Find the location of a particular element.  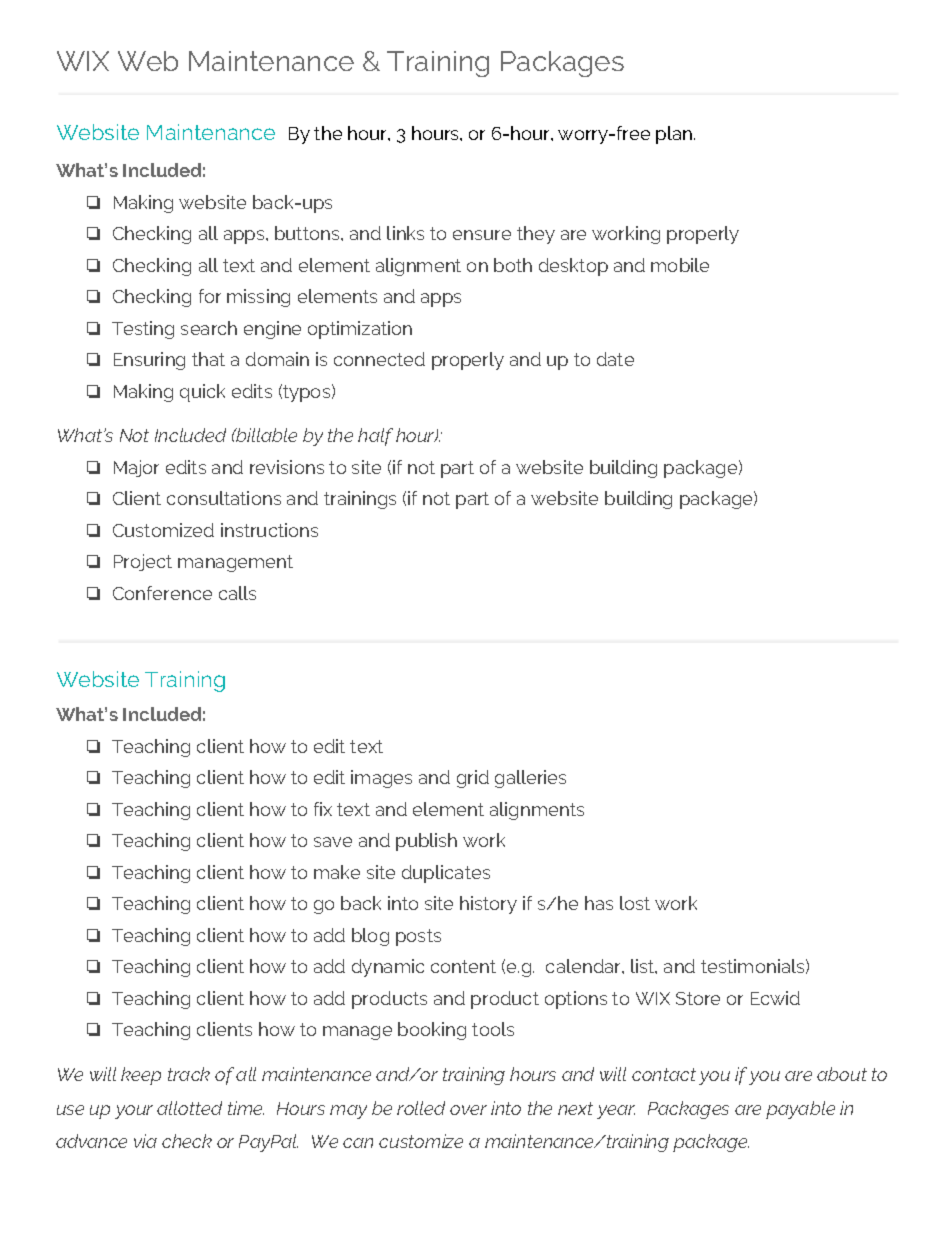

ensure is located at coordinates (482, 235).
